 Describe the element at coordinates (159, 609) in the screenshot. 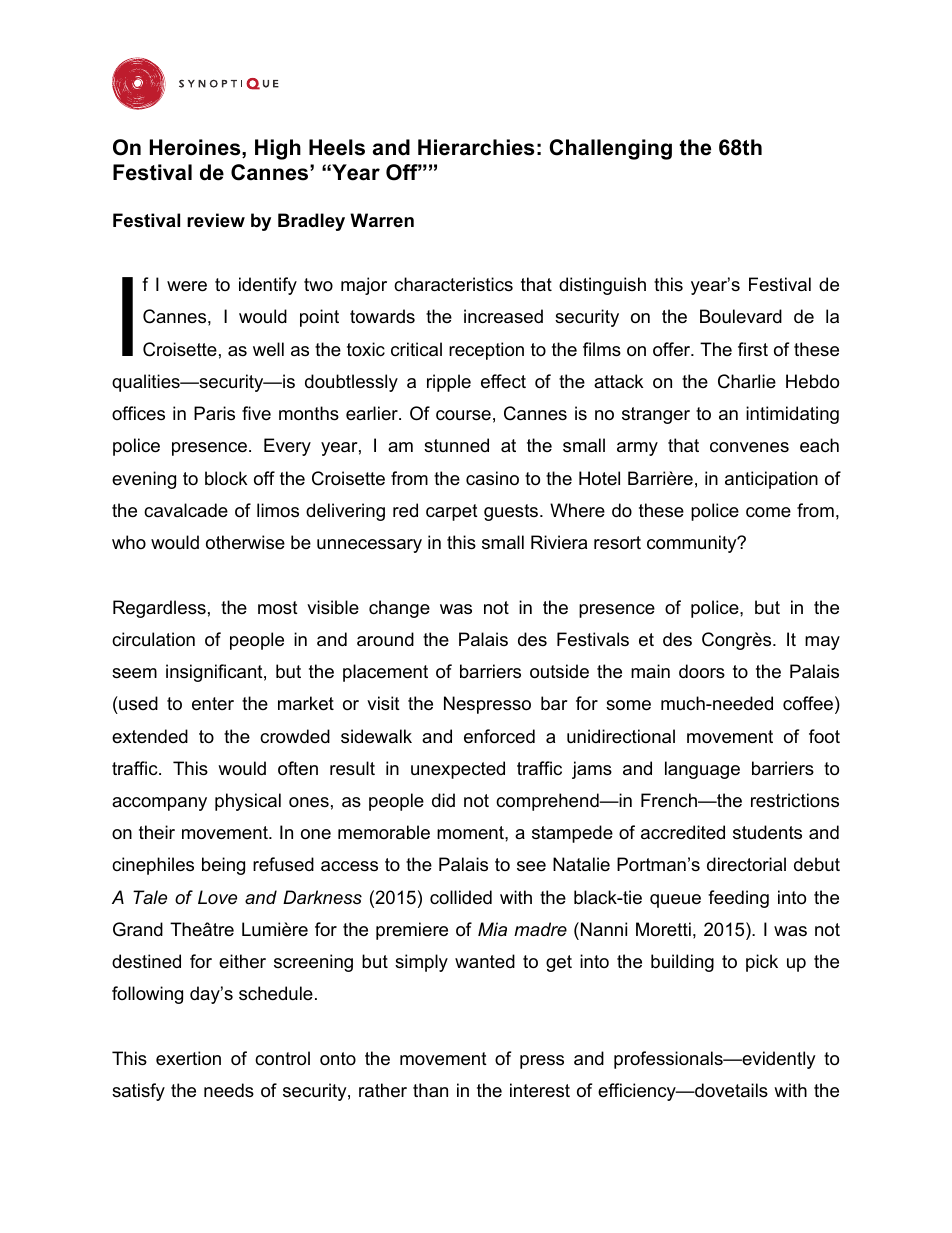

I see `Regardless` at that location.
